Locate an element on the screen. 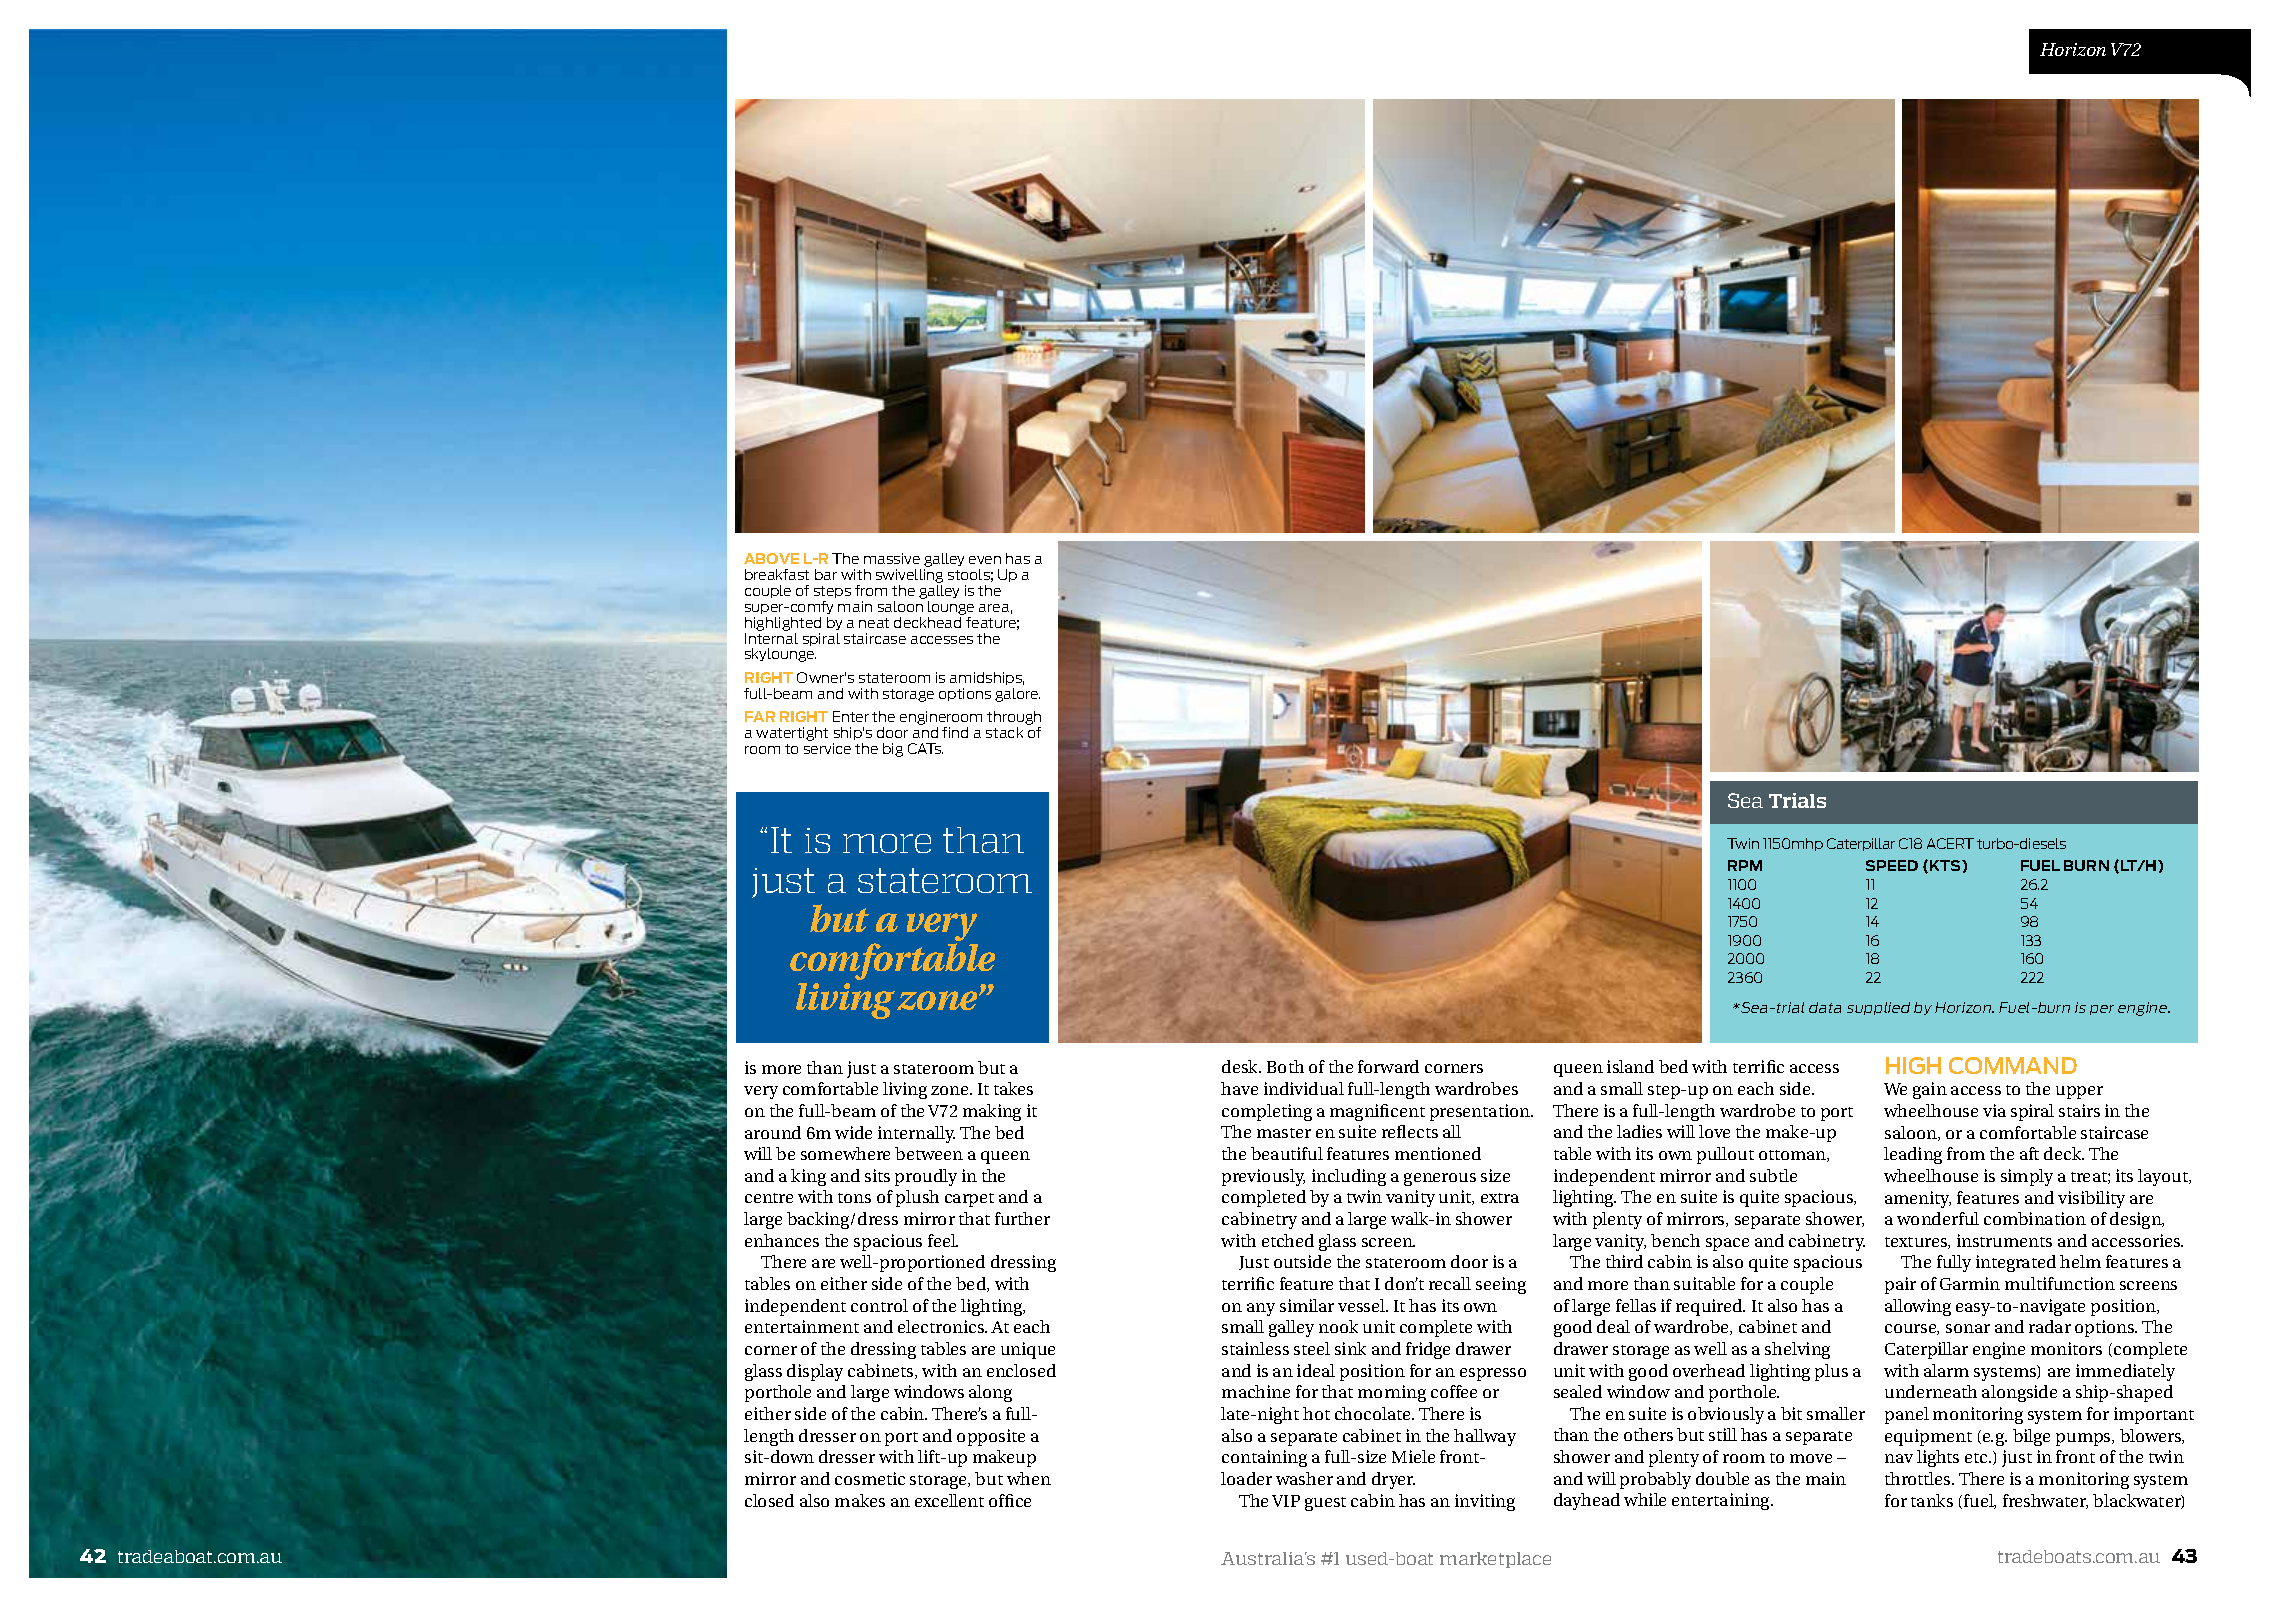  Garmin is located at coordinates (1970, 1283).
